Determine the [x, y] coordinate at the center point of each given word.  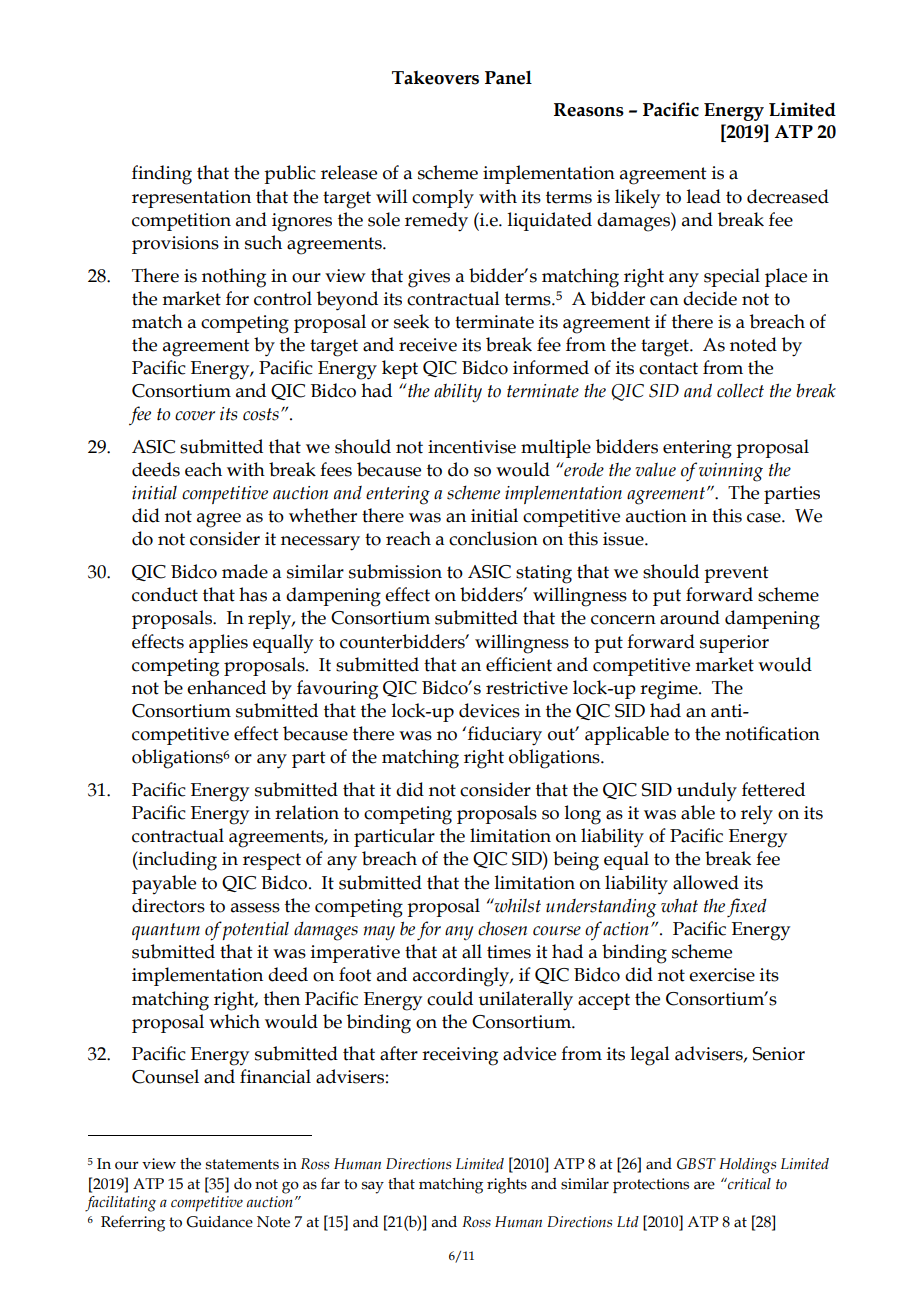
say [373, 1187]
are [704, 1185]
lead [704, 196]
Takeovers [435, 78]
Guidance [219, 1222]
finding [162, 175]
